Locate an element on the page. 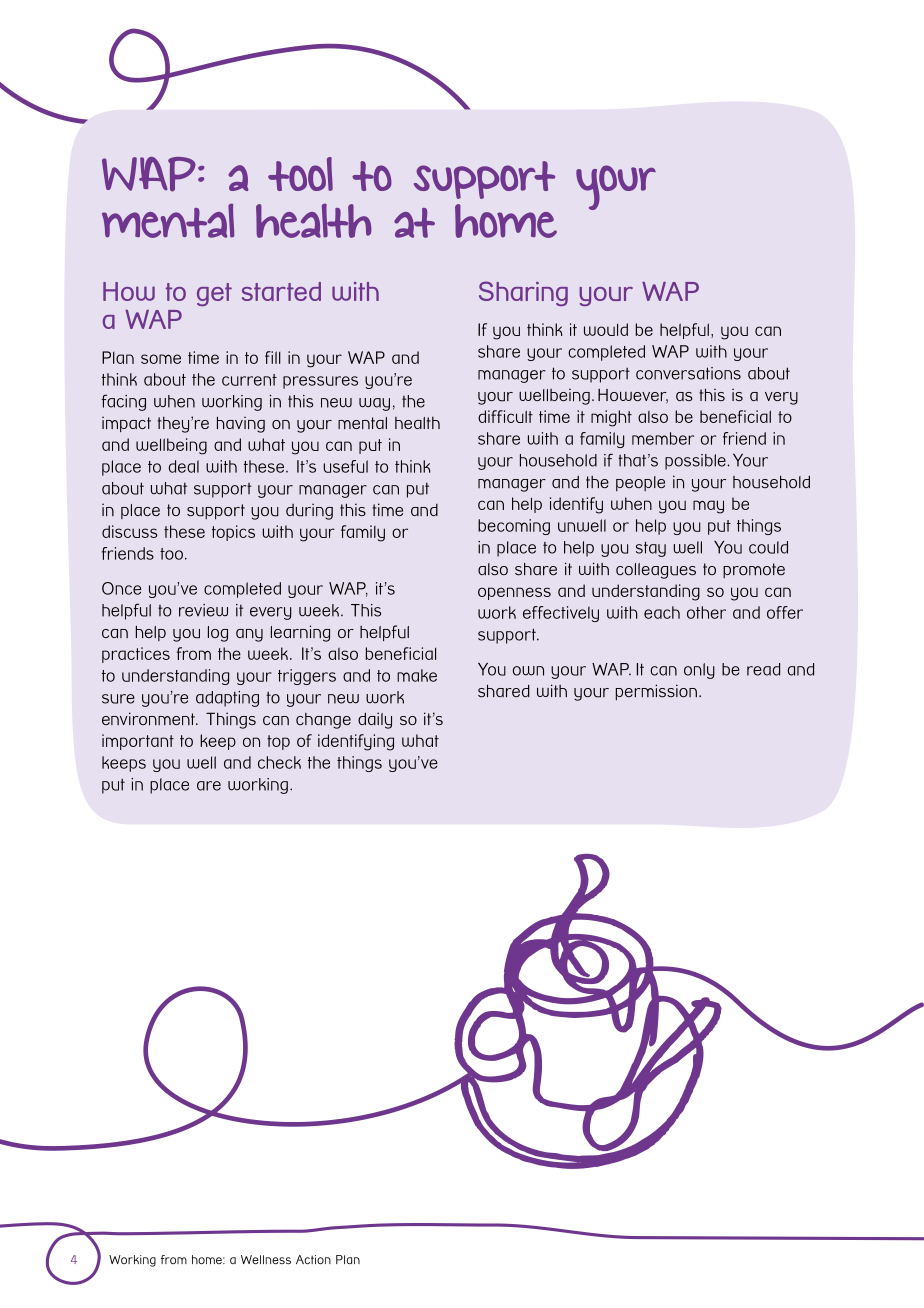 Image resolution: width=924 pixels, height=1308 pixels. would is located at coordinates (606, 329).
